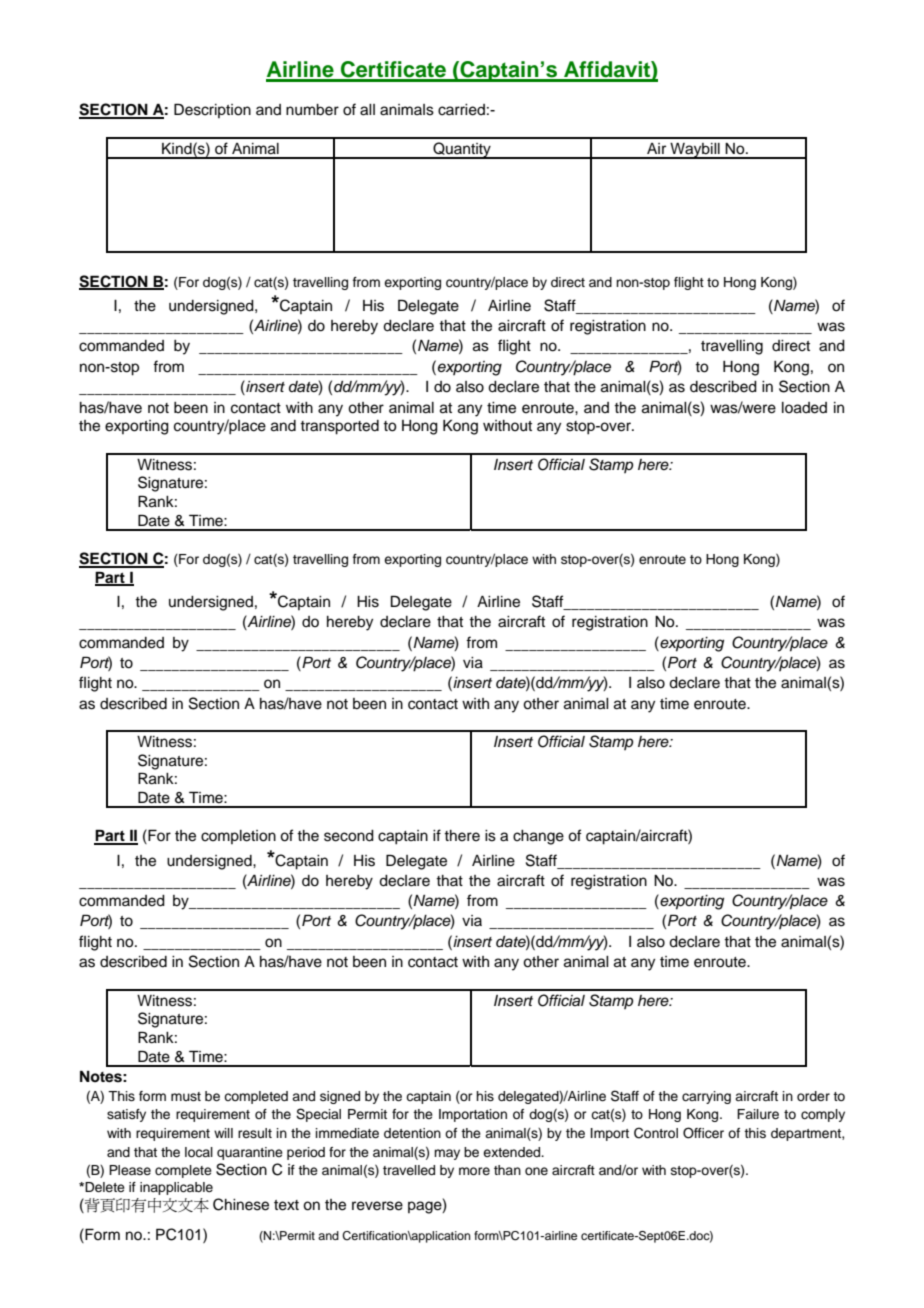  Describe the element at coordinates (212, 110) in the screenshot. I see `Description` at that location.
